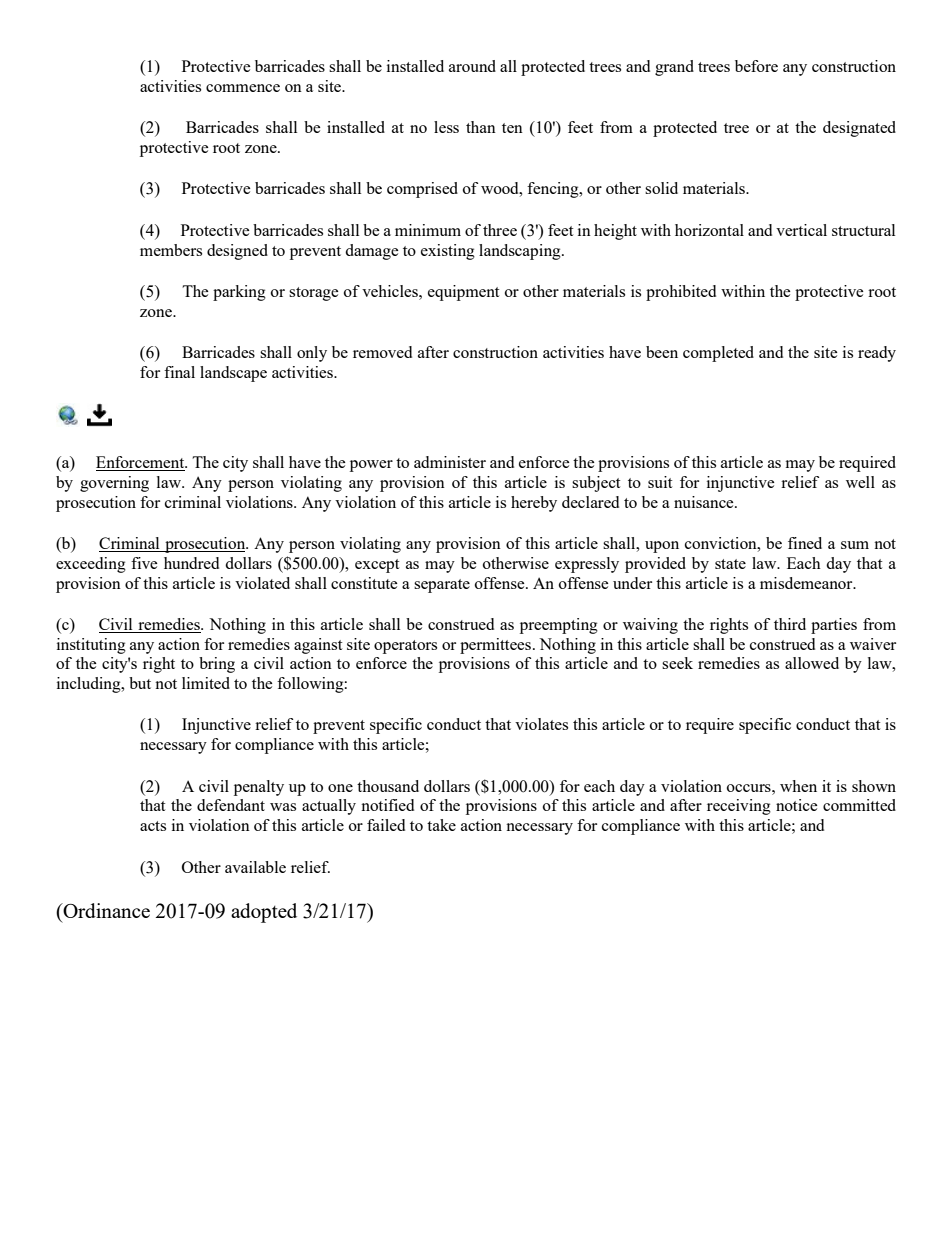 The width and height of the document is (952, 1233). I want to click on available, so click(255, 867).
